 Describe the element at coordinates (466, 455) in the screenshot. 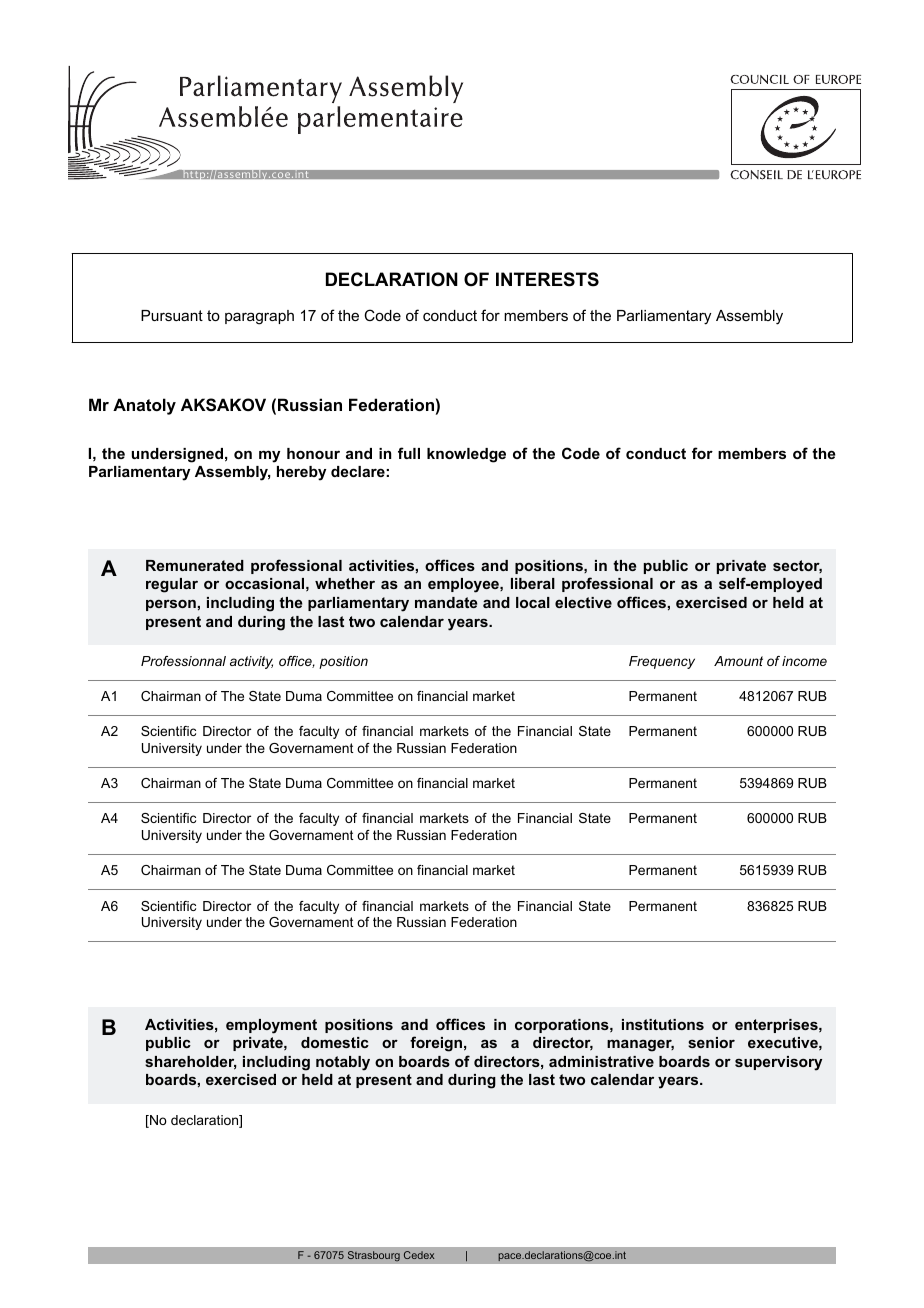

I see `knowledge` at that location.
